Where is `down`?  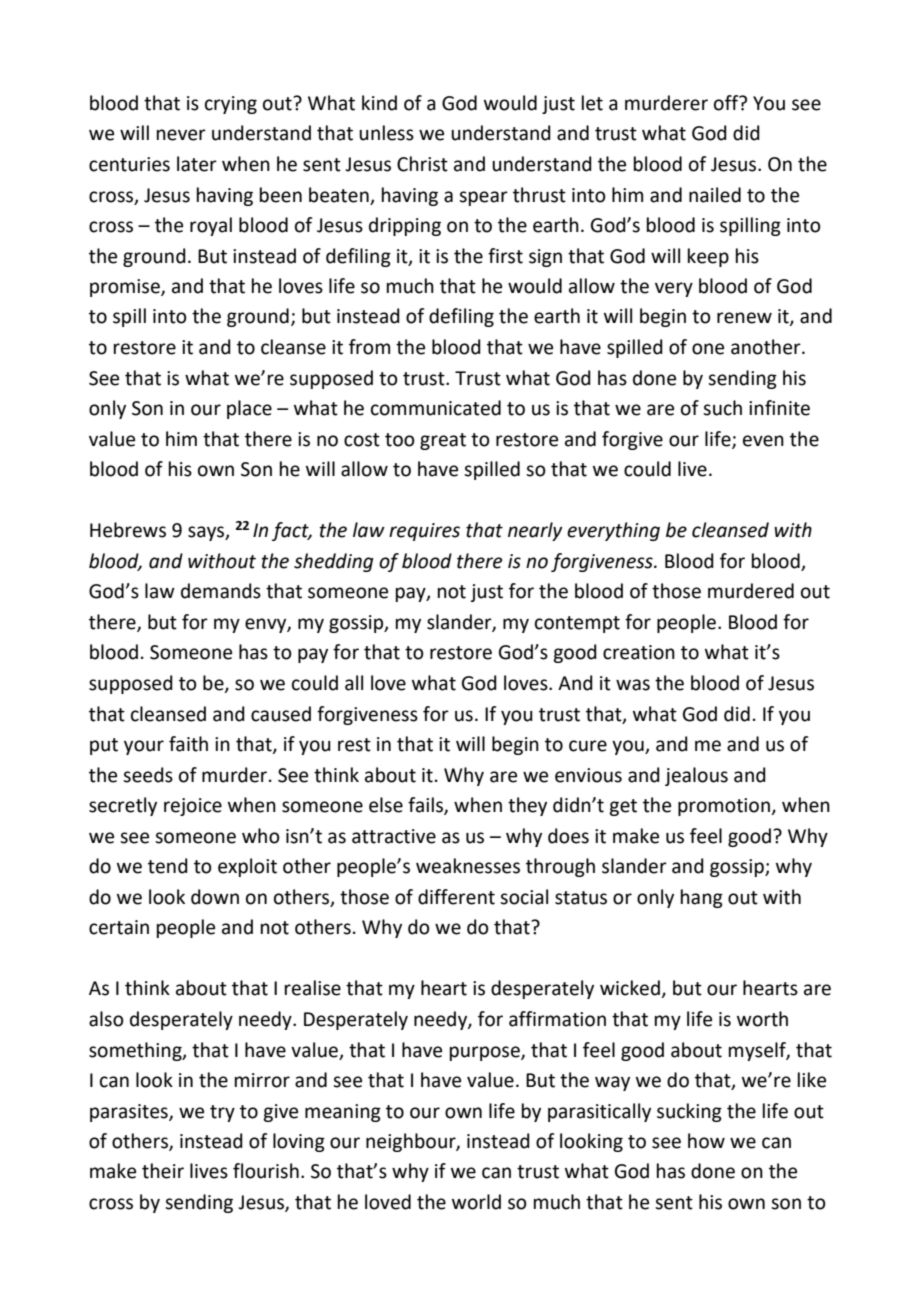 down is located at coordinates (215, 897).
